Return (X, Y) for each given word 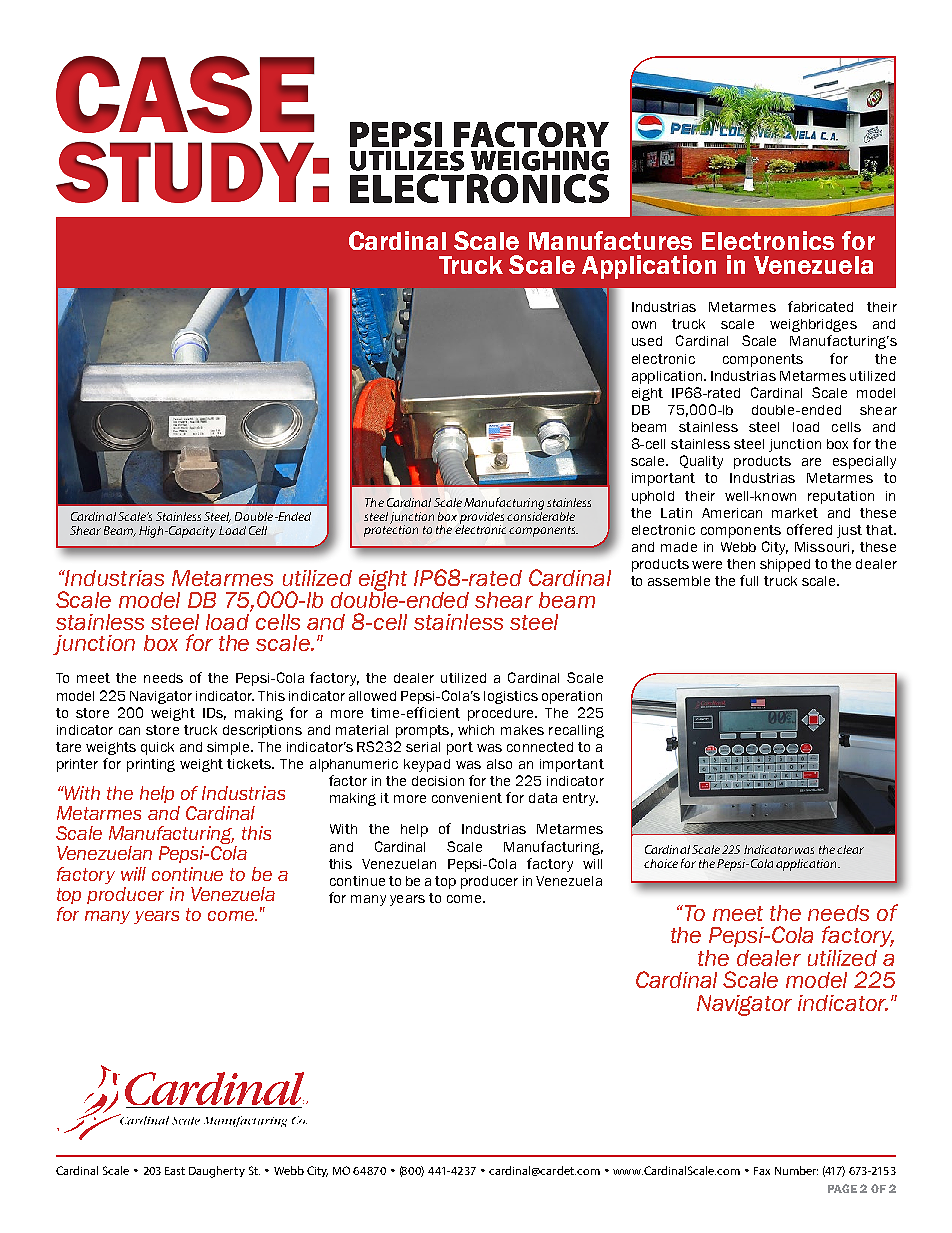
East (175, 1171)
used (647, 341)
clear (850, 849)
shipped (785, 565)
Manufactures (610, 240)
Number (796, 1170)
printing (151, 765)
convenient (467, 798)
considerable (541, 515)
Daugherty (217, 1172)
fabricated (820, 306)
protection (391, 529)
